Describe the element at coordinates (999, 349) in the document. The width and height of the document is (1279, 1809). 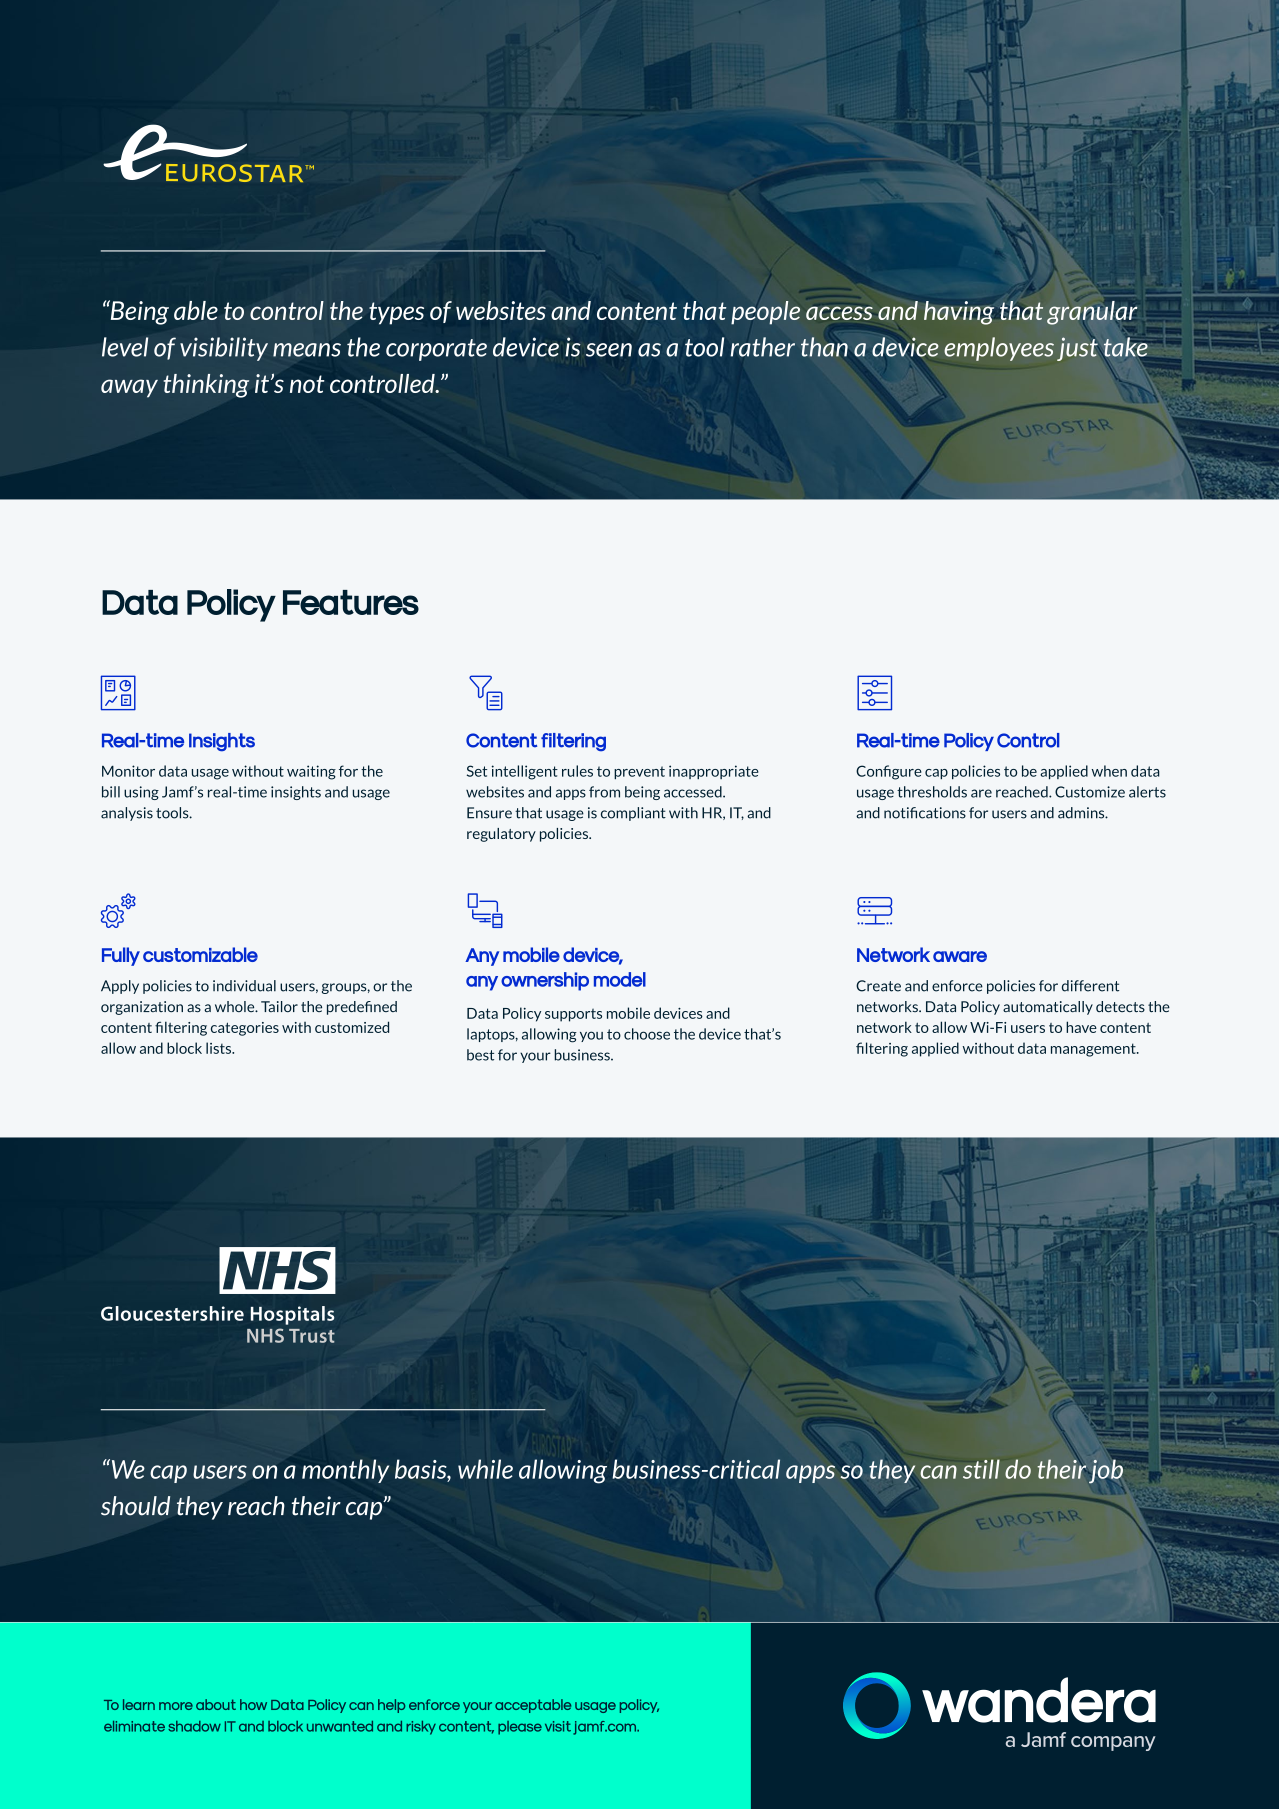
I see `employees` at that location.
